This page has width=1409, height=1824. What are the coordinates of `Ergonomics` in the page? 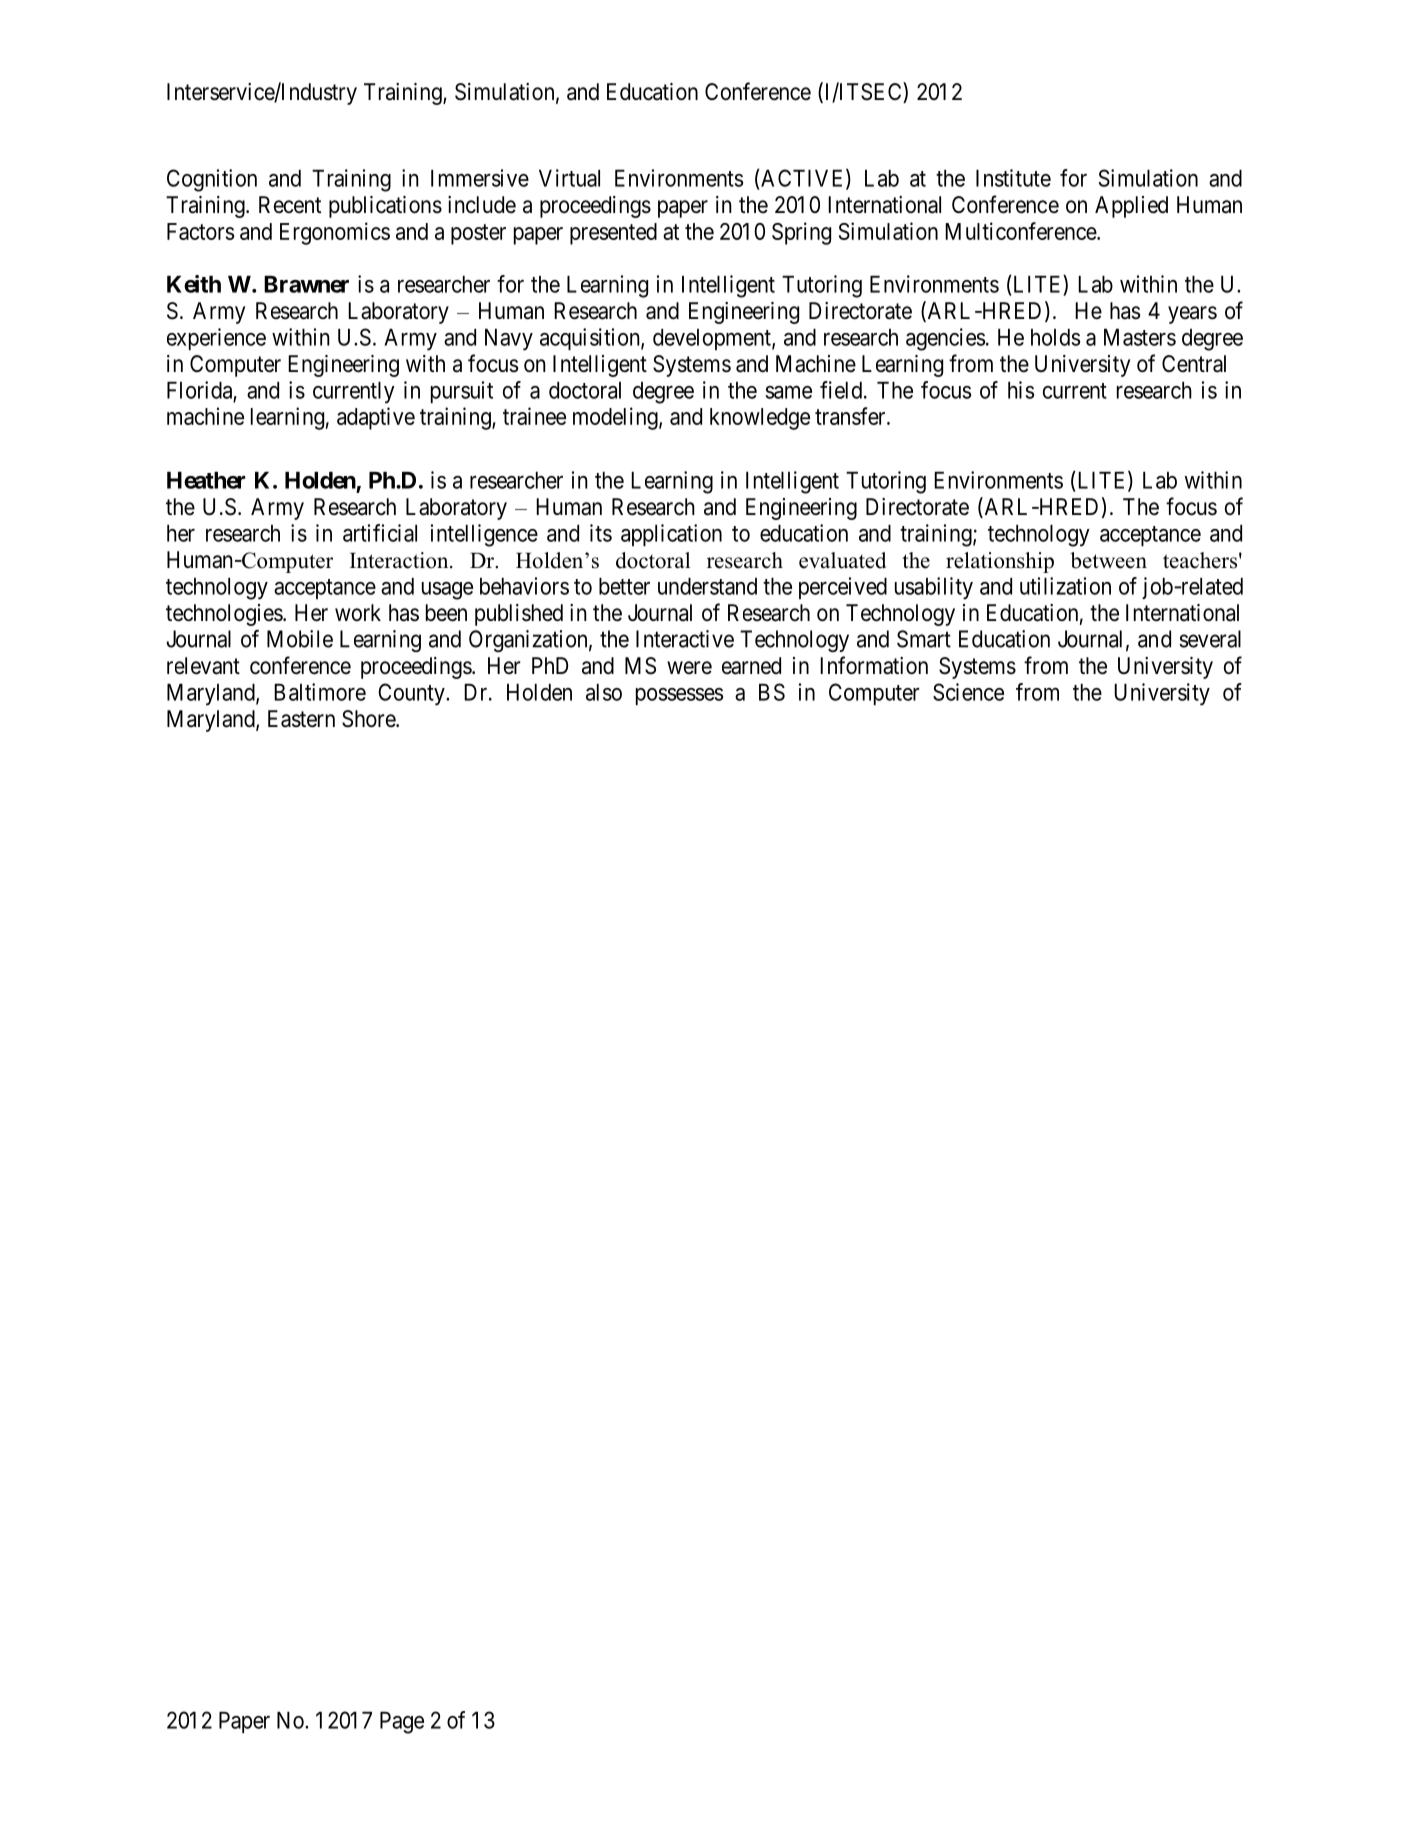 It's located at (335, 233).
